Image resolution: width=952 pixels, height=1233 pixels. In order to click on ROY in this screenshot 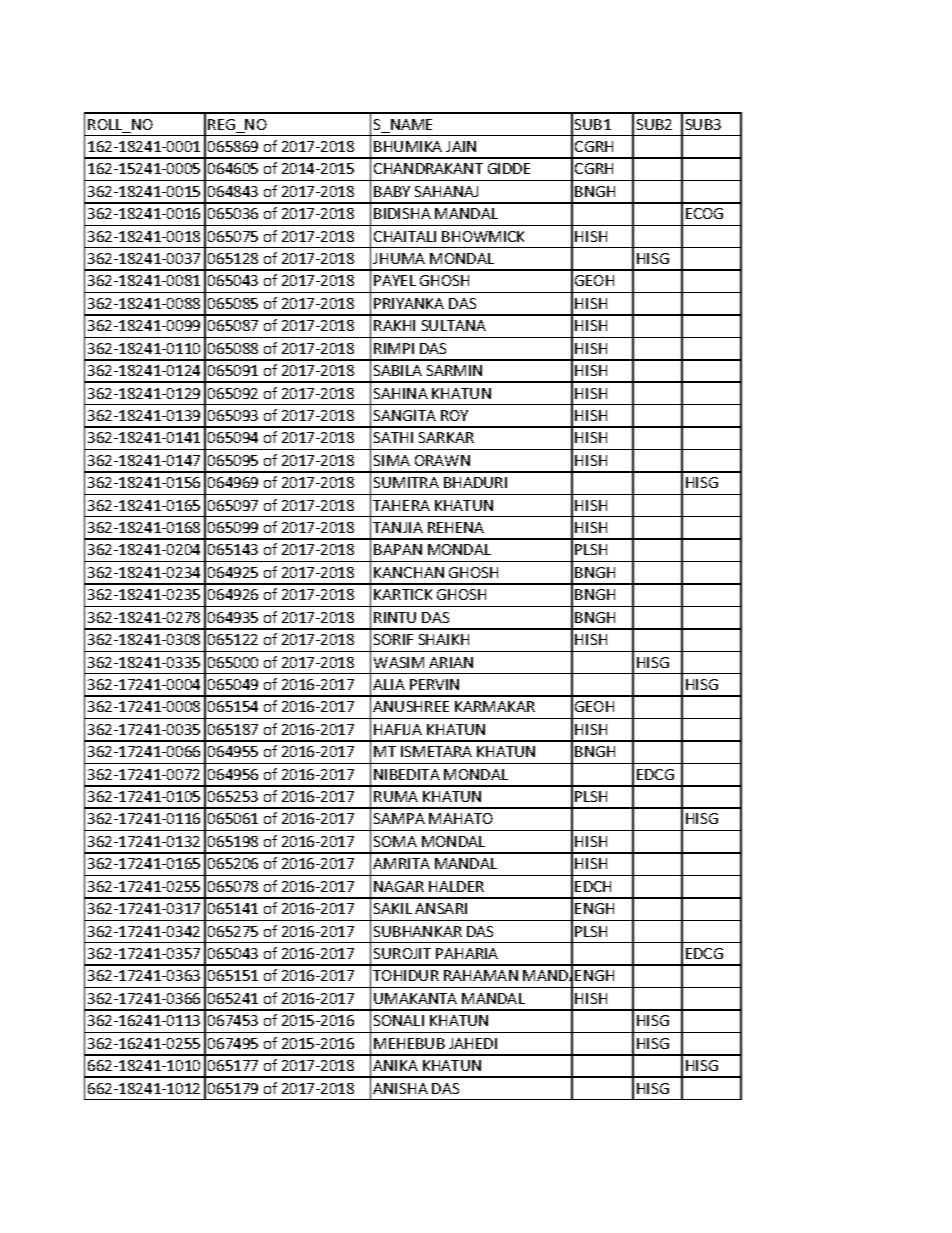, I will do `click(454, 415)`.
